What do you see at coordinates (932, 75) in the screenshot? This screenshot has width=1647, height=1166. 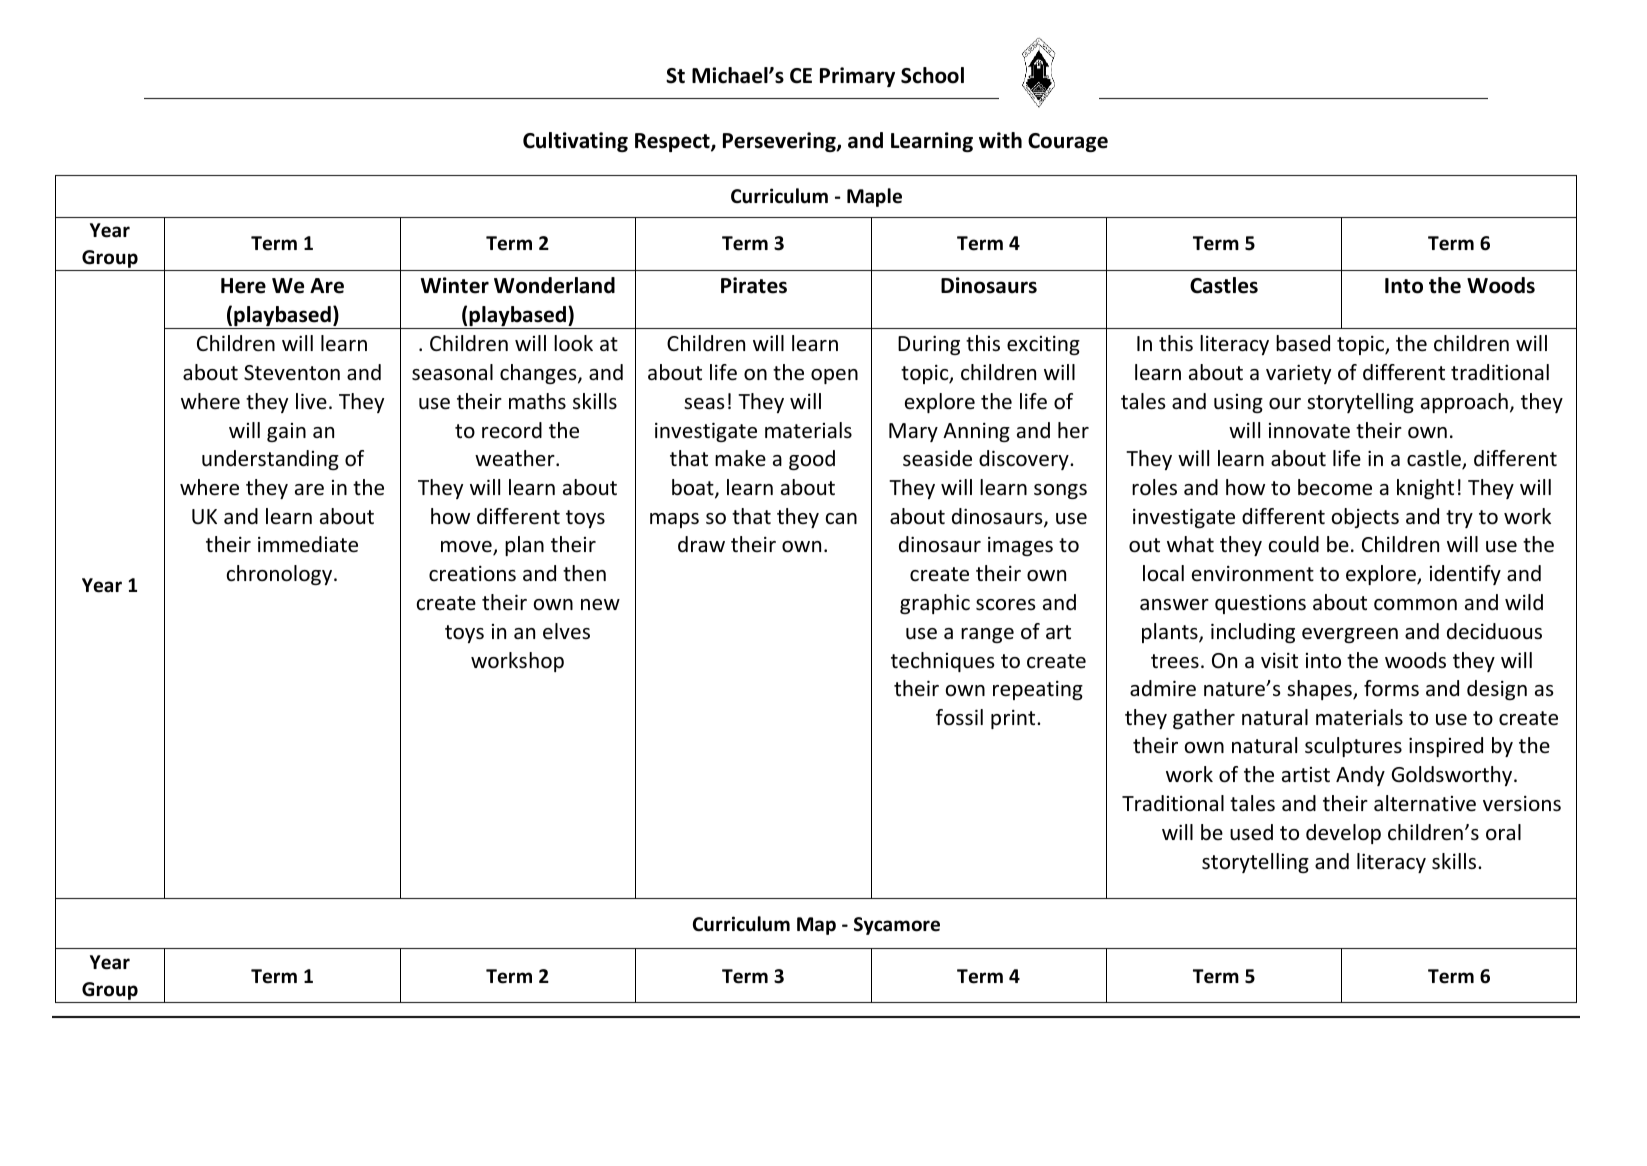 I see `School` at bounding box center [932, 75].
